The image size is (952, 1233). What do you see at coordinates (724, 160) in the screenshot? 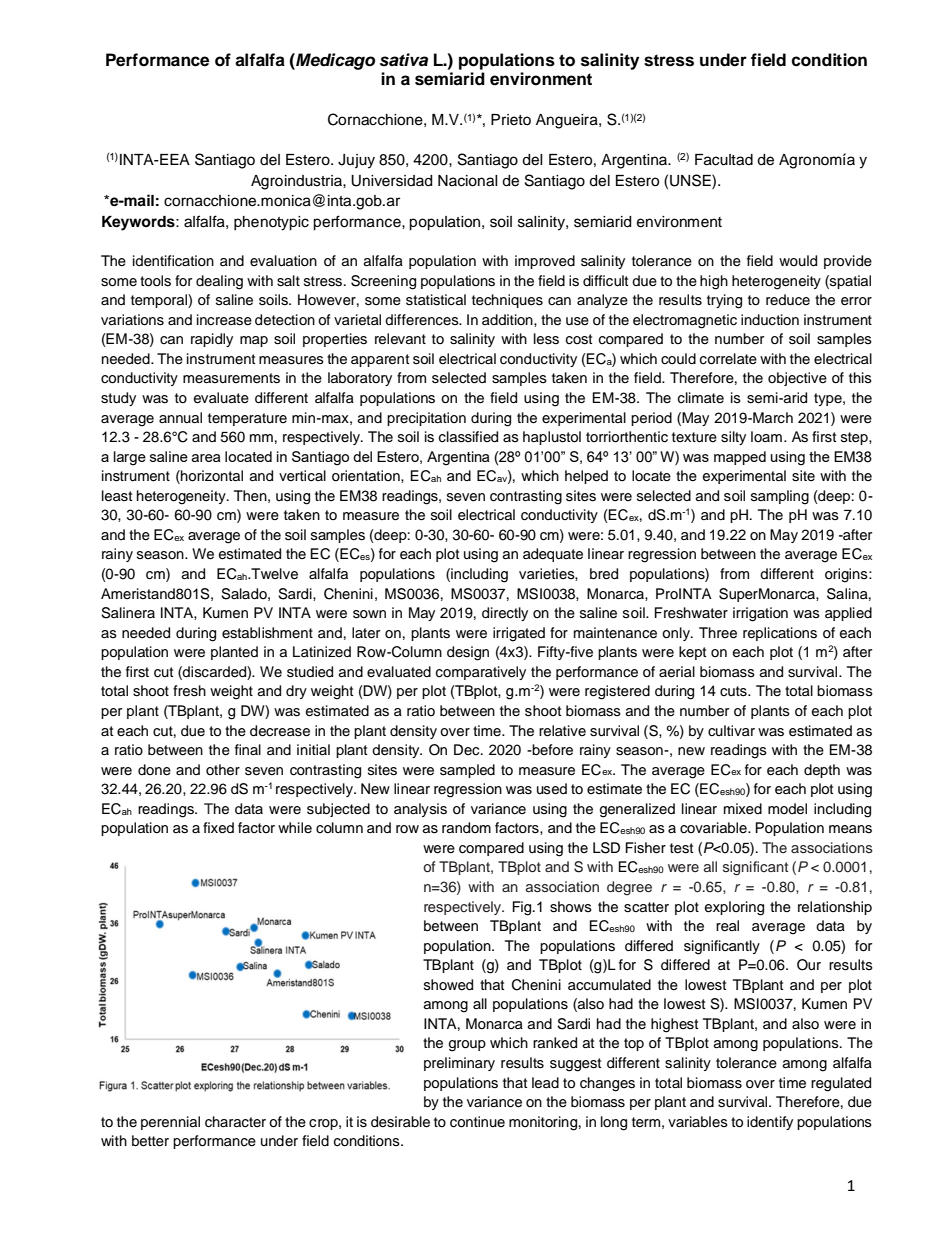
I see `Facultad` at bounding box center [724, 160].
